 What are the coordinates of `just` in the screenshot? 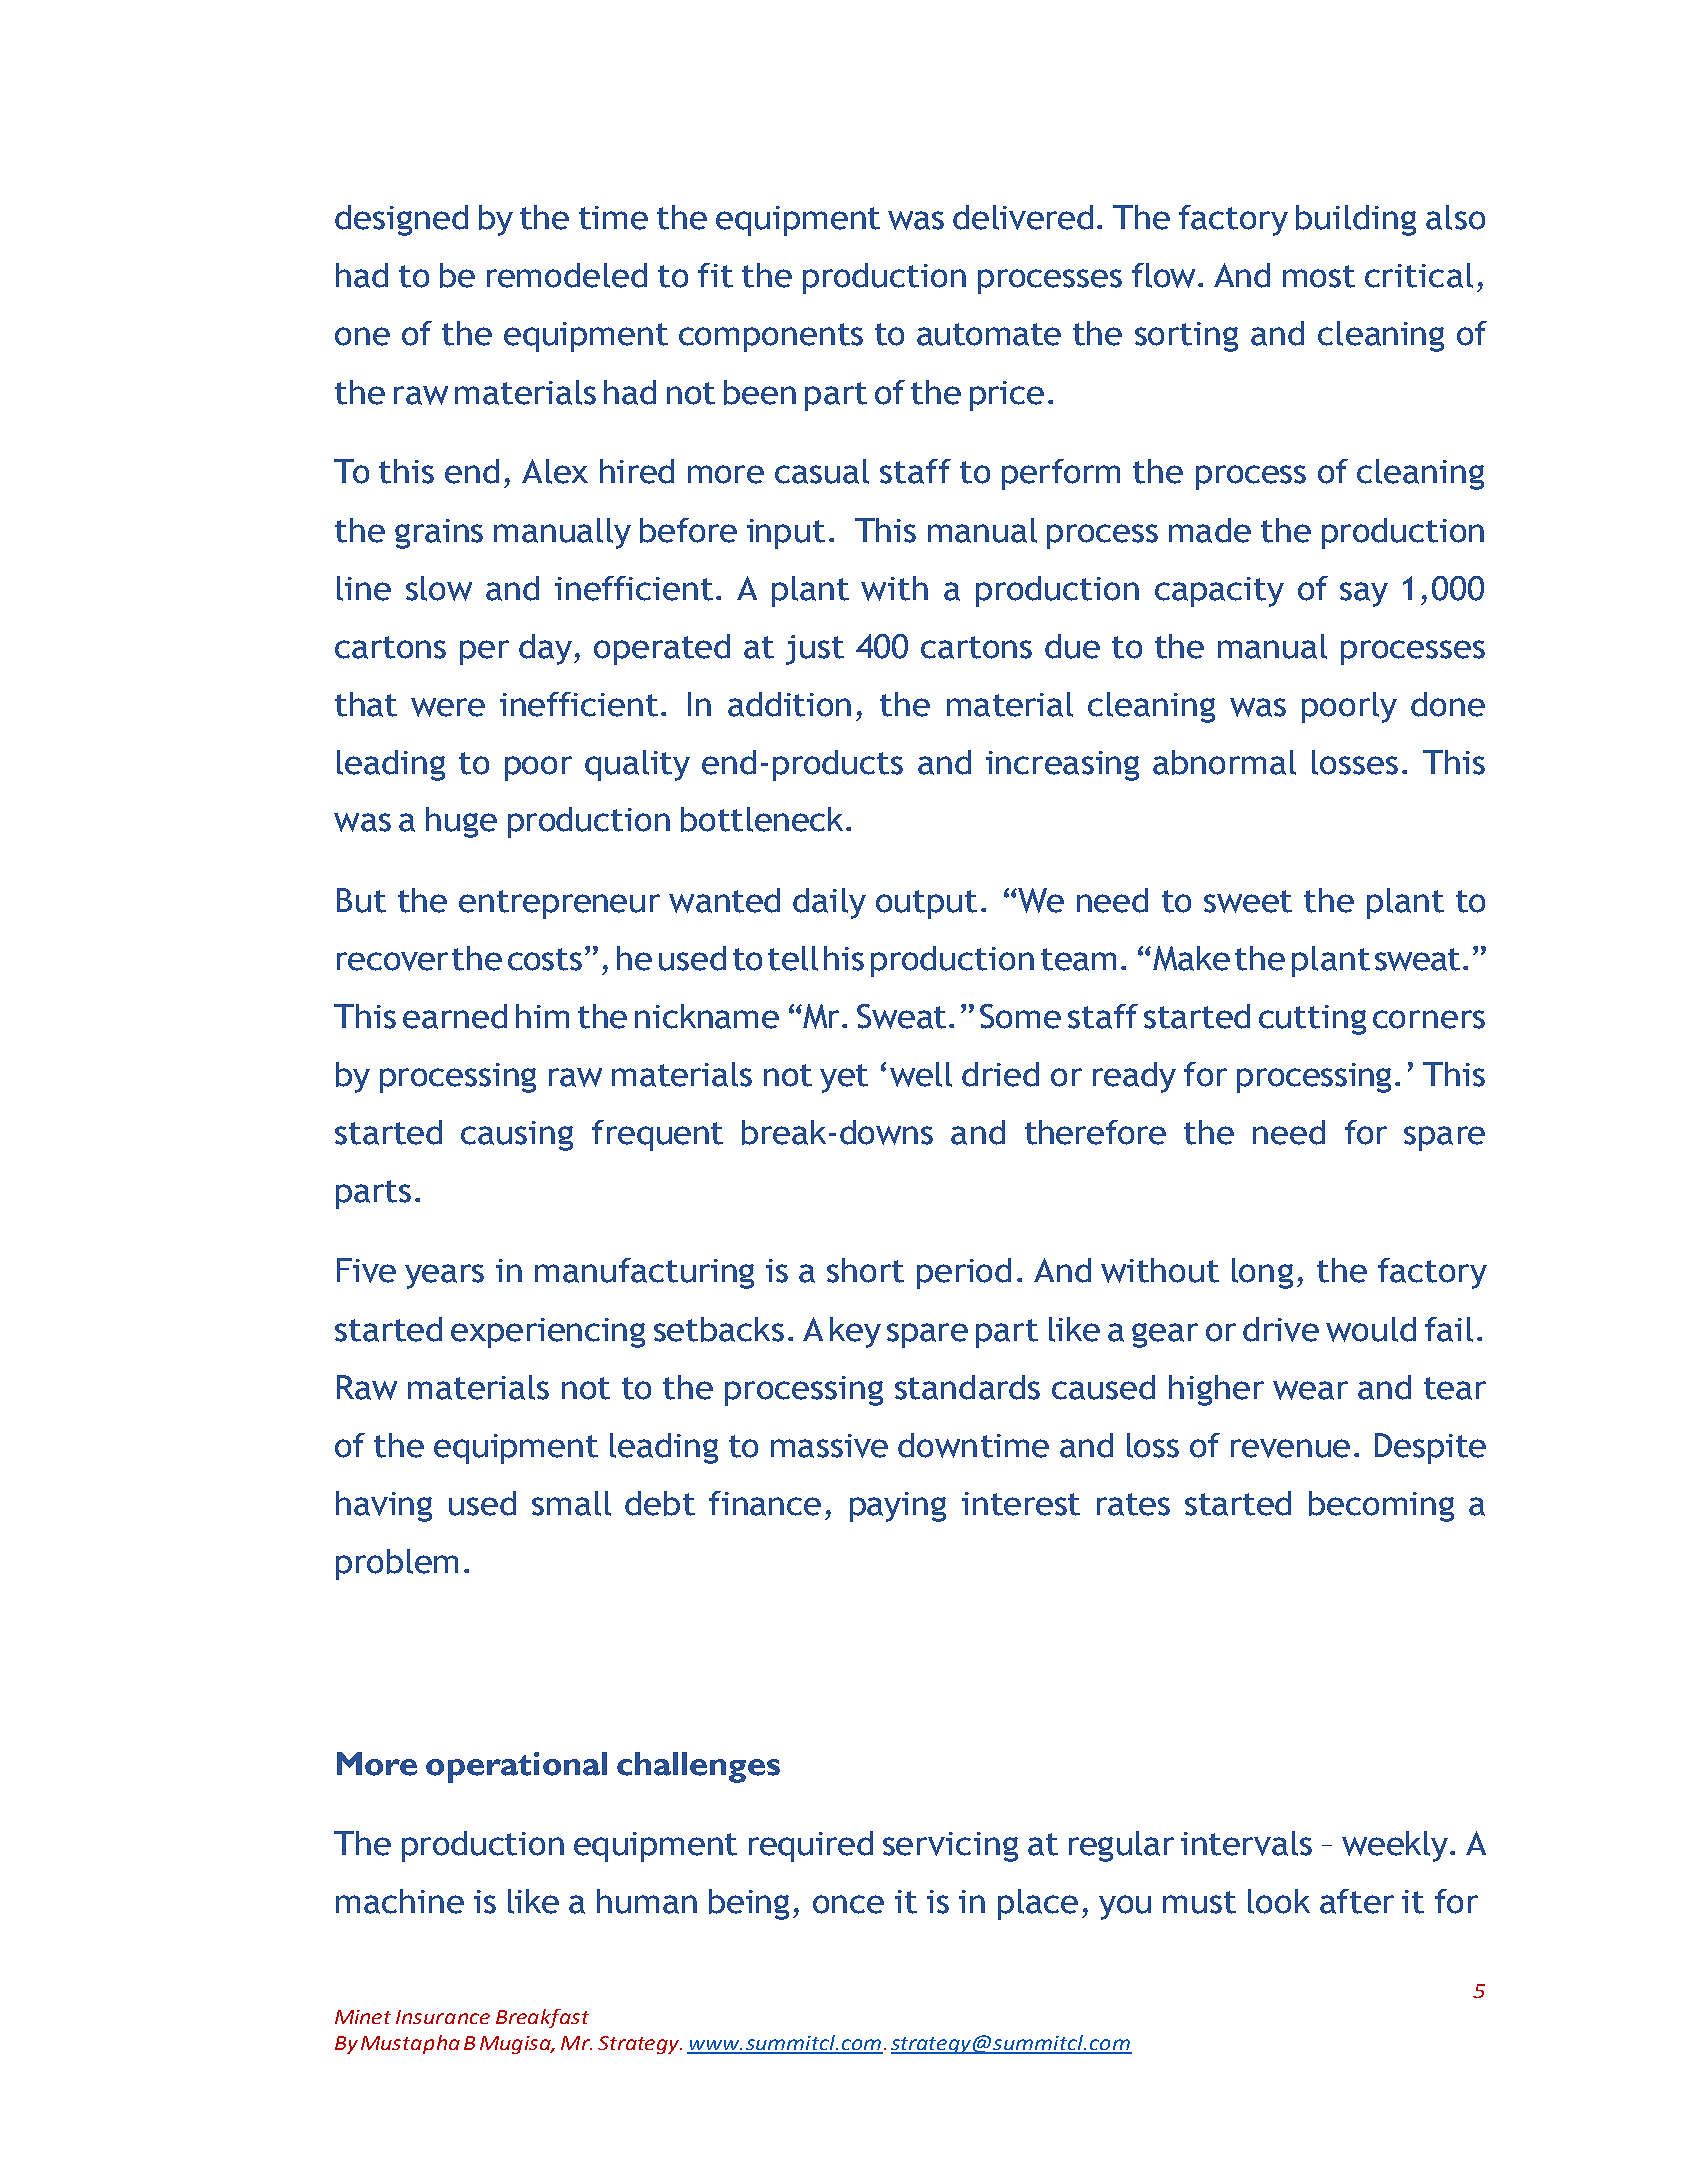 It's located at (815, 650).
